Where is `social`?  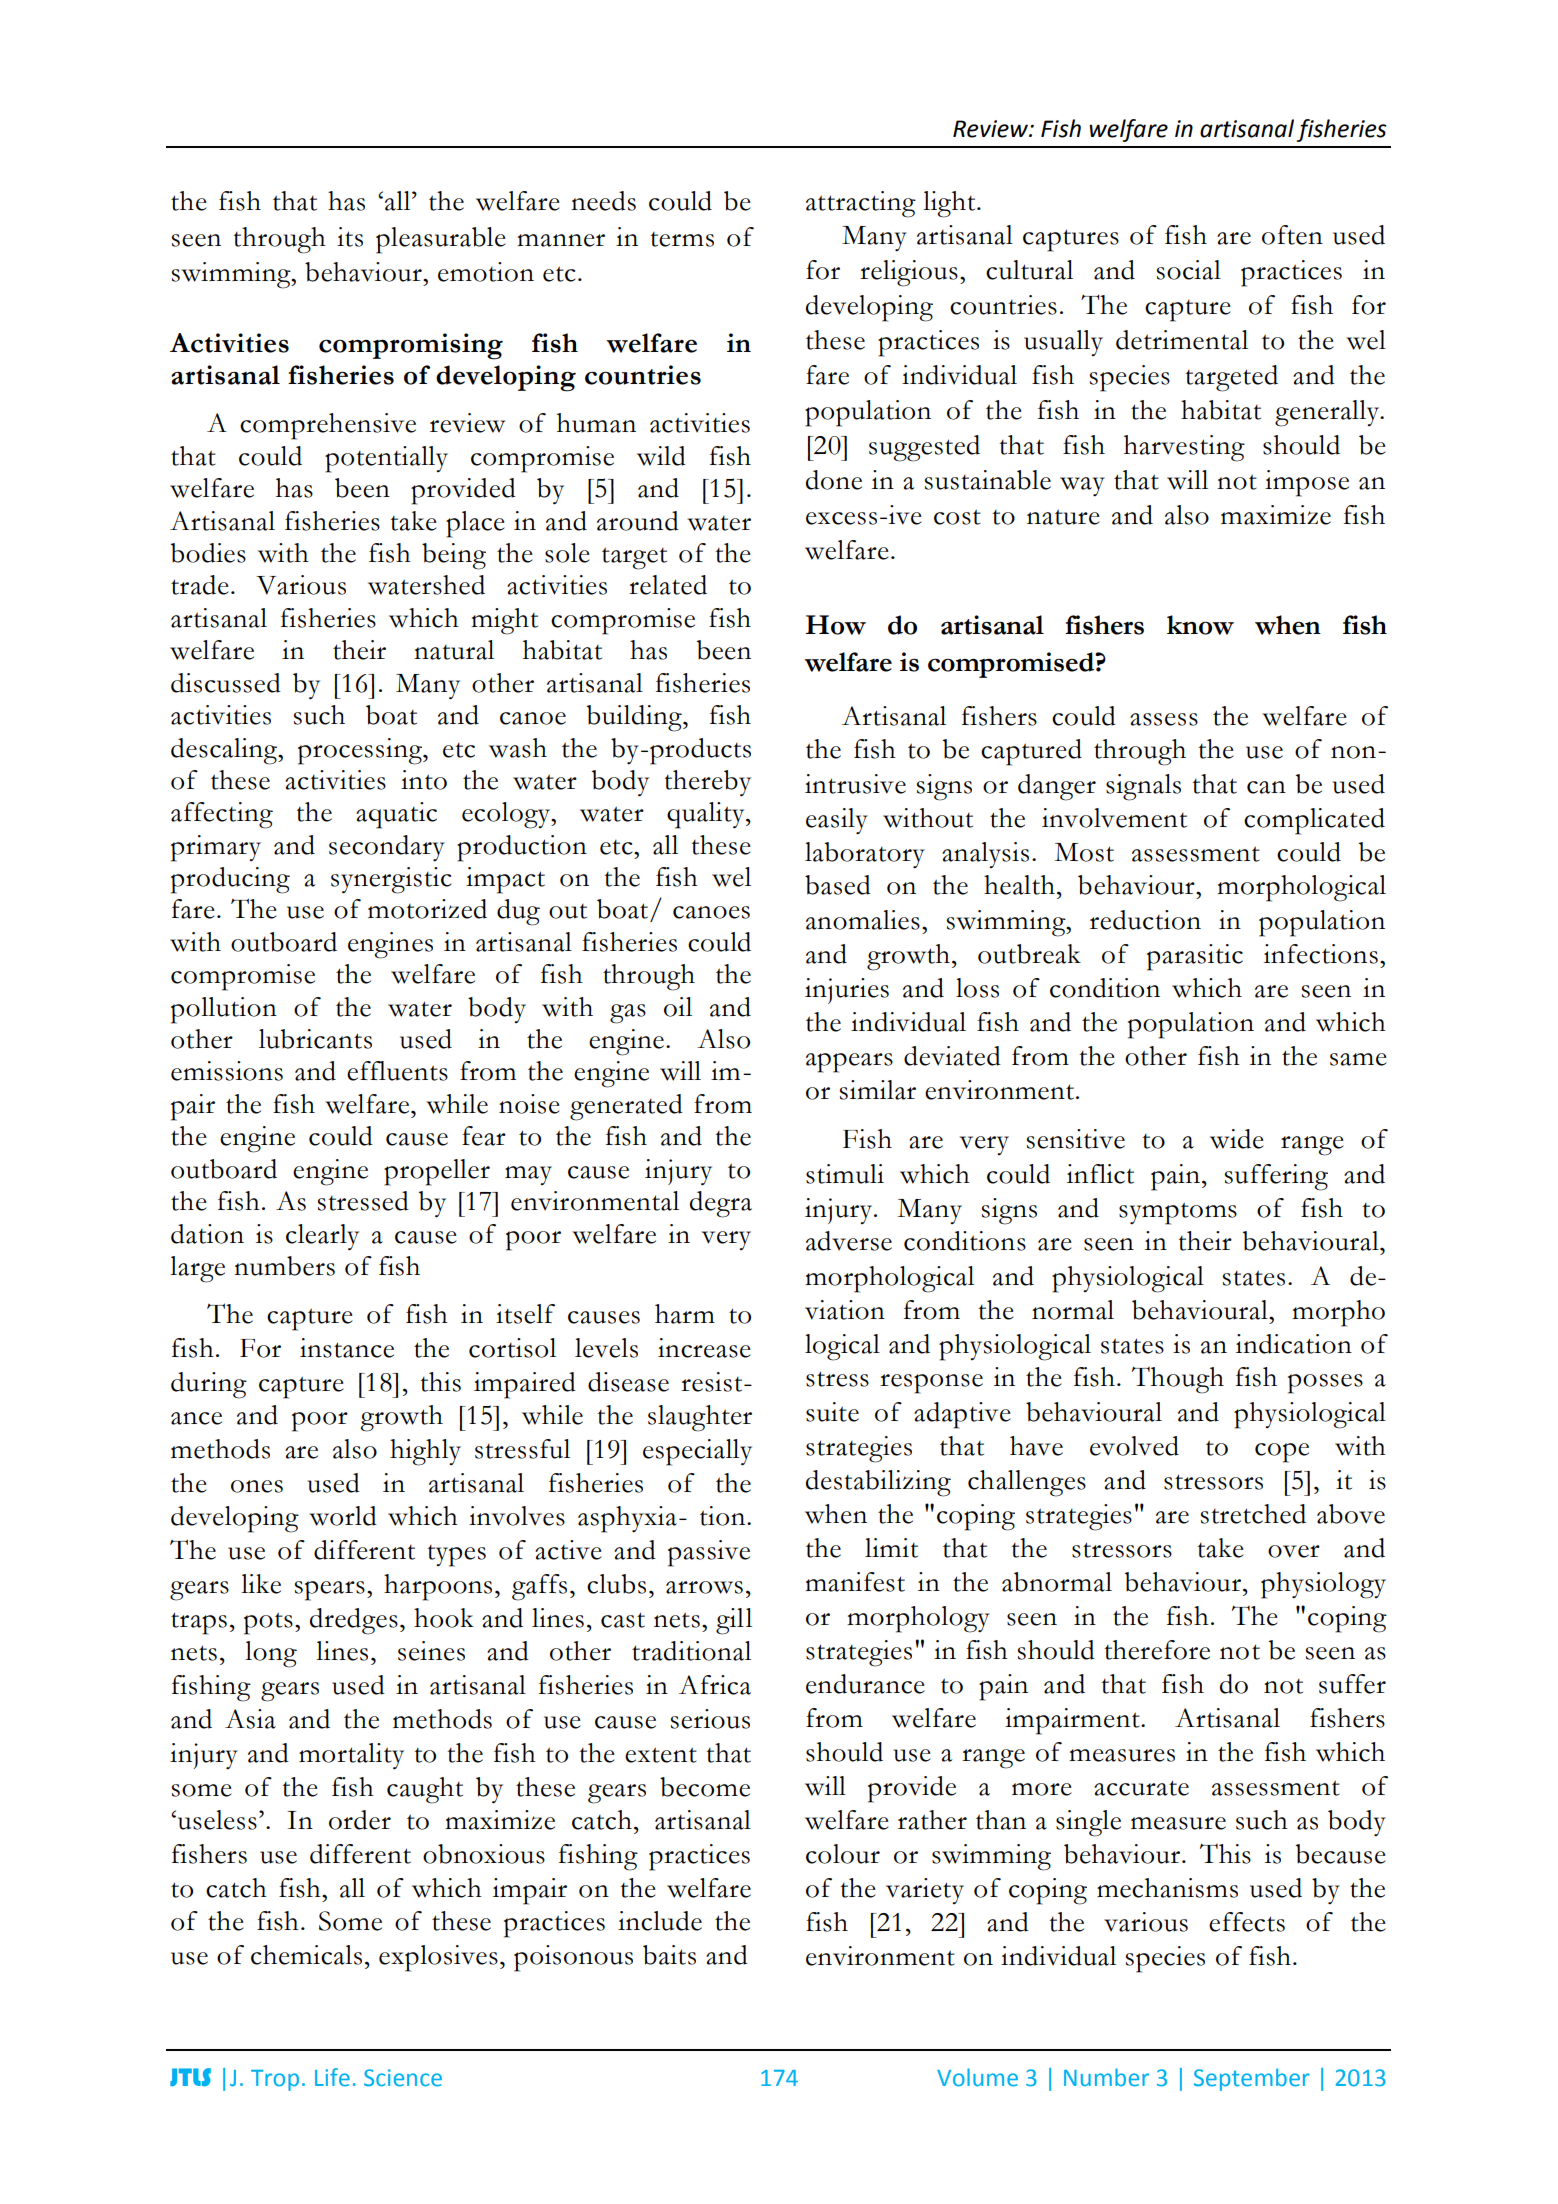 social is located at coordinates (1189, 270).
